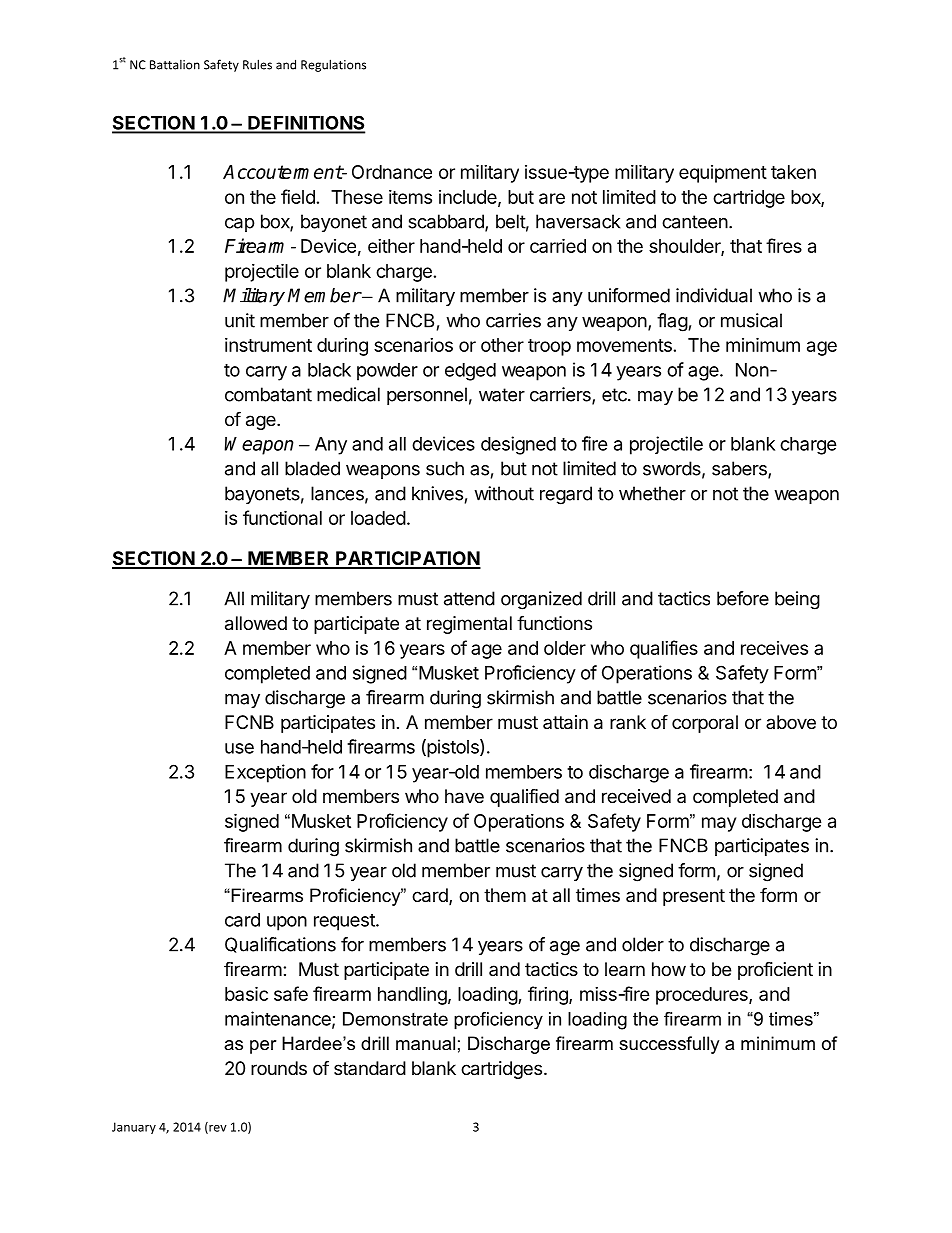  I want to click on manual, so click(425, 1043).
